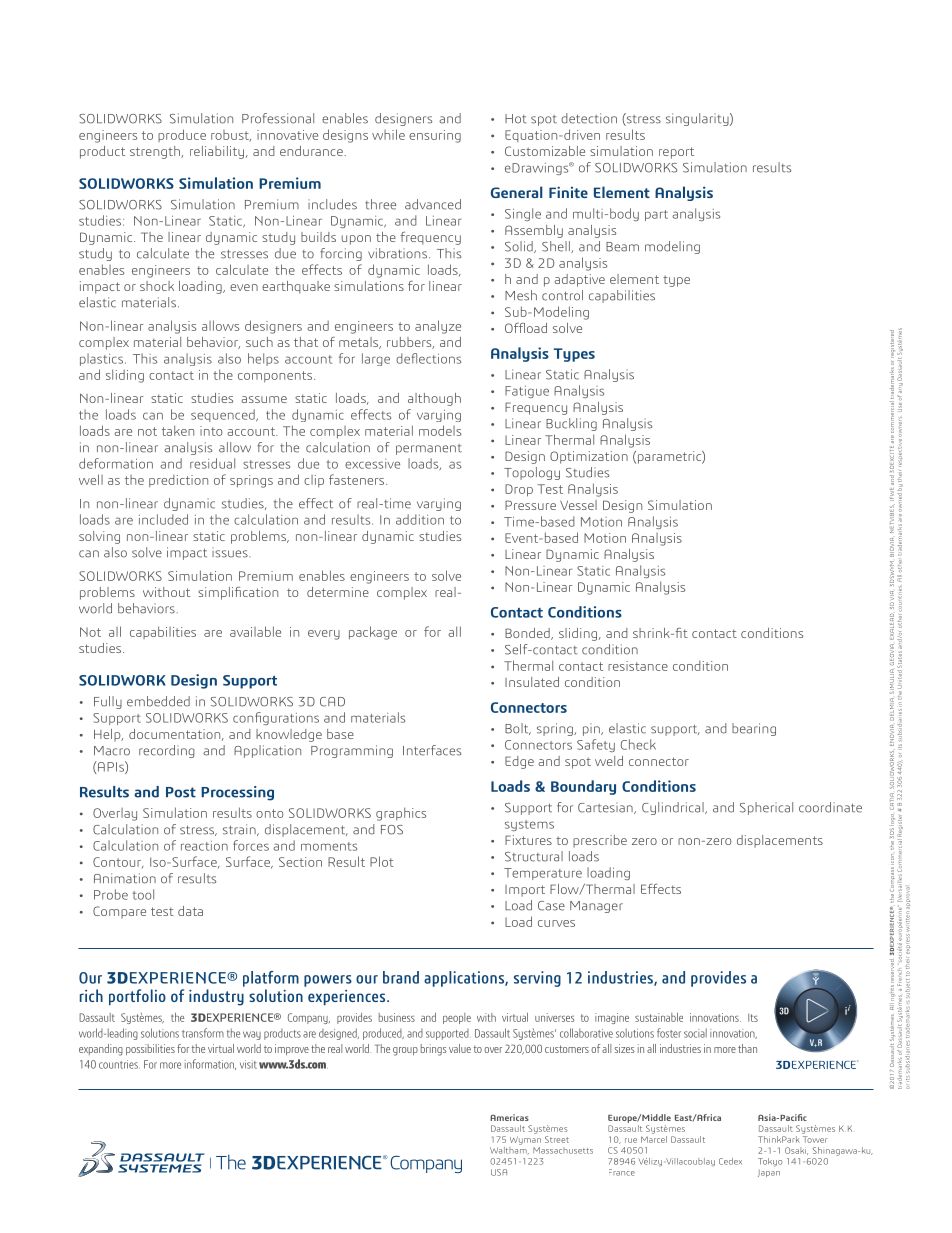  What do you see at coordinates (509, 1149) in the document?
I see `Waltham` at bounding box center [509, 1149].
